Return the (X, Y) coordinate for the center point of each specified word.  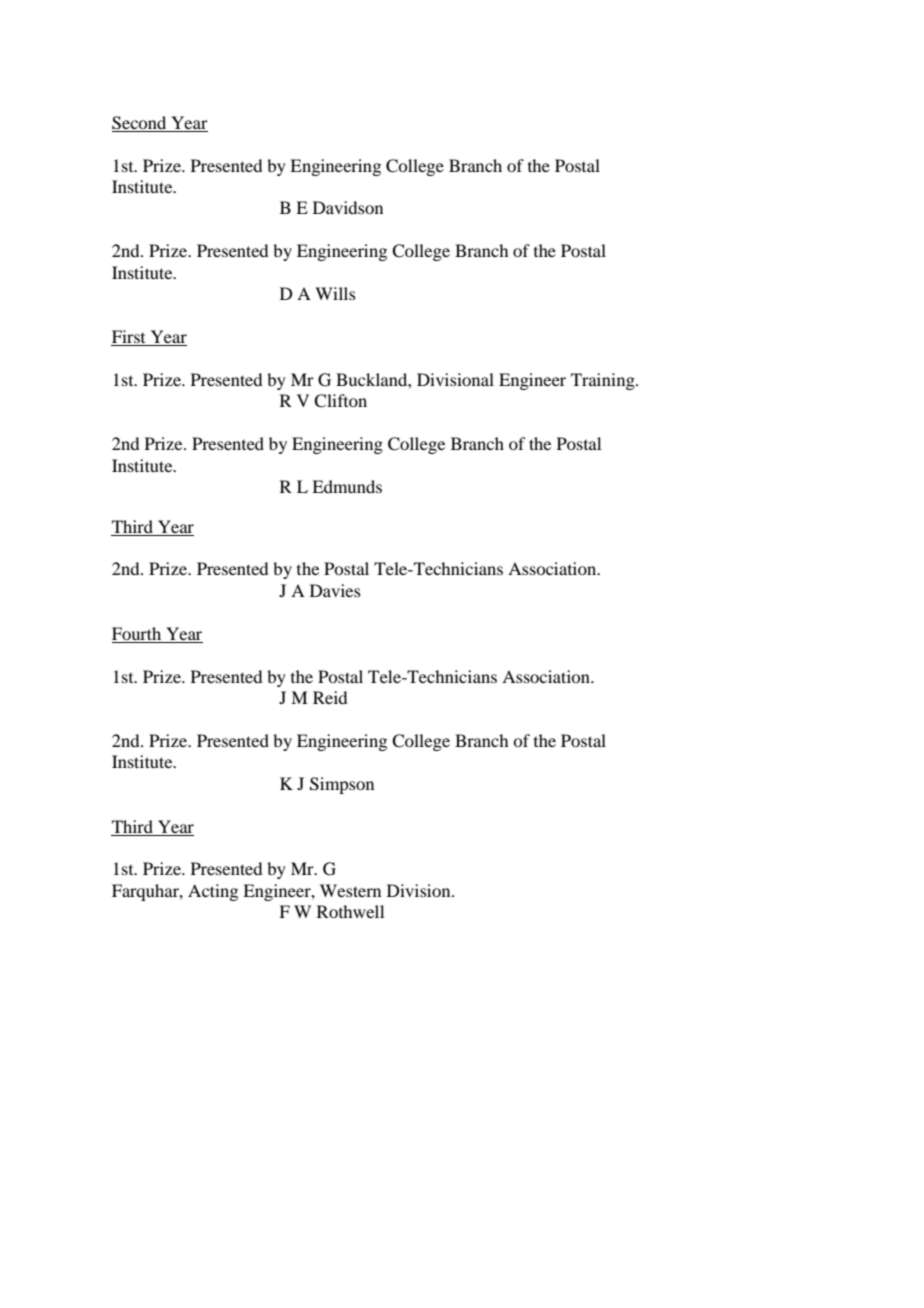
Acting (213, 892)
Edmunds (347, 486)
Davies (335, 590)
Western (350, 890)
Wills (335, 293)
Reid (330, 697)
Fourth (136, 633)
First (129, 338)
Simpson (342, 785)
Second (139, 123)
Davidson (348, 207)
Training (604, 381)
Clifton (340, 401)
